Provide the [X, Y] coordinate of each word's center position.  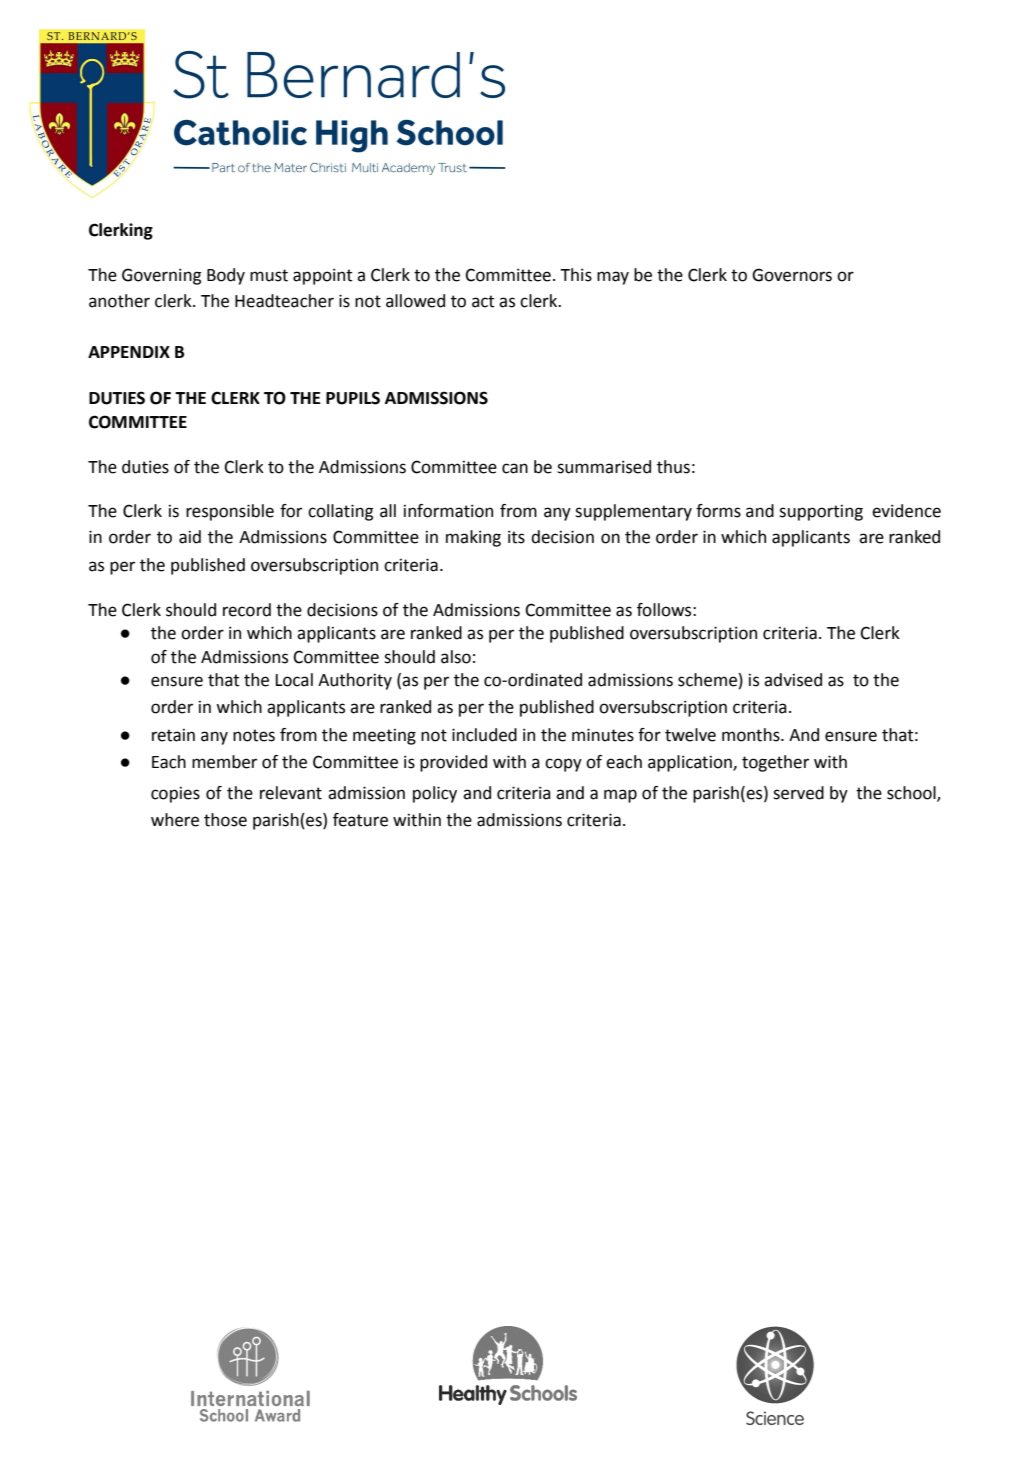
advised [793, 680]
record [247, 610]
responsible [230, 512]
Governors [792, 275]
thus [673, 467]
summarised [604, 467]
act [483, 301]
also [456, 657]
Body [226, 276]
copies [175, 795]
